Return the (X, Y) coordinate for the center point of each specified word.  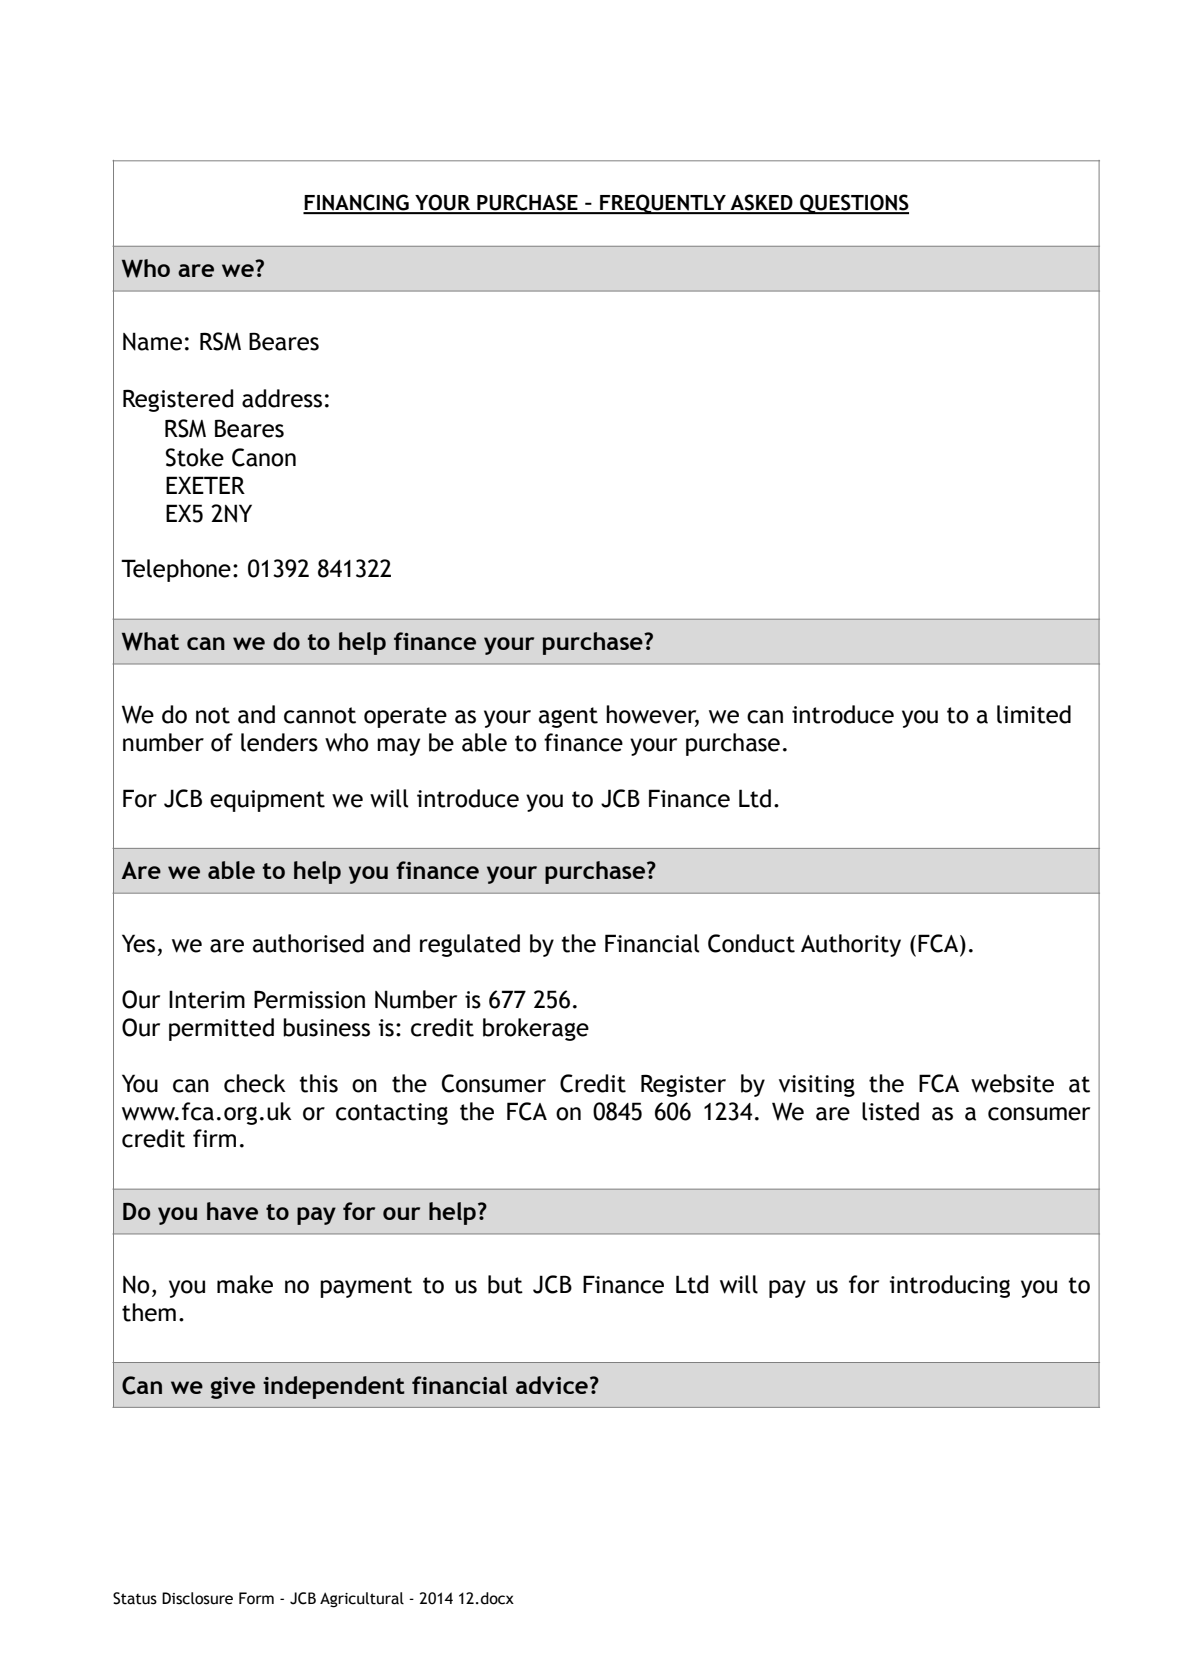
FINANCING (357, 203)
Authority (851, 945)
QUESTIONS (853, 204)
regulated (470, 945)
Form (256, 1598)
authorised (308, 943)
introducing (950, 1286)
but (505, 1284)
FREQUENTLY (663, 204)
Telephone (176, 570)
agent (568, 717)
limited (1034, 714)
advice (552, 1385)
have (232, 1211)
